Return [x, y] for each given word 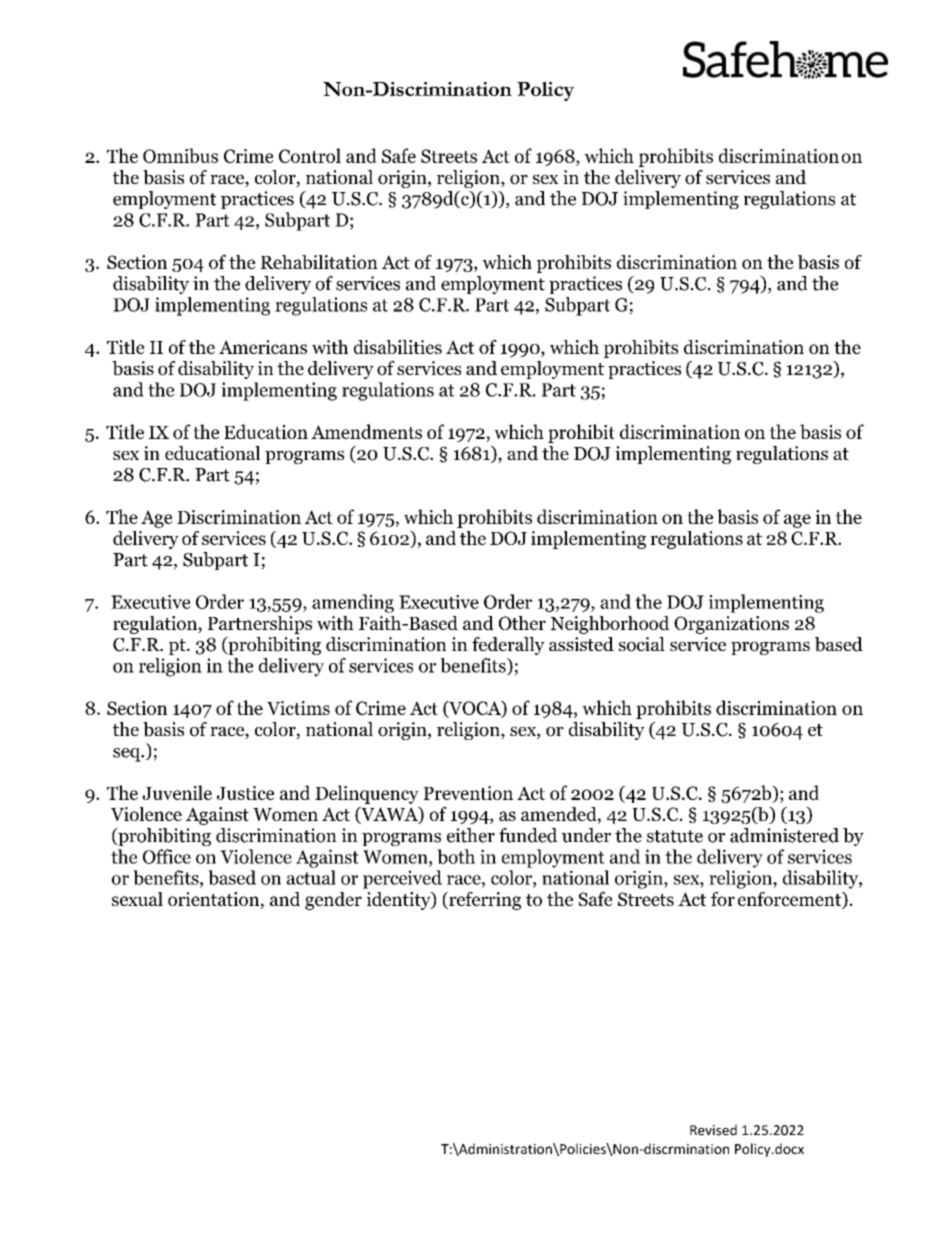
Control [310, 155]
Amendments [366, 431]
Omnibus [180, 155]
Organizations [731, 625]
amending [353, 603]
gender [333, 901]
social [642, 644]
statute [675, 836]
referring [484, 901]
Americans [263, 347]
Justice [245, 793]
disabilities [398, 347]
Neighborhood [610, 625]
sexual [137, 899]
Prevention [468, 793]
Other [522, 623]
